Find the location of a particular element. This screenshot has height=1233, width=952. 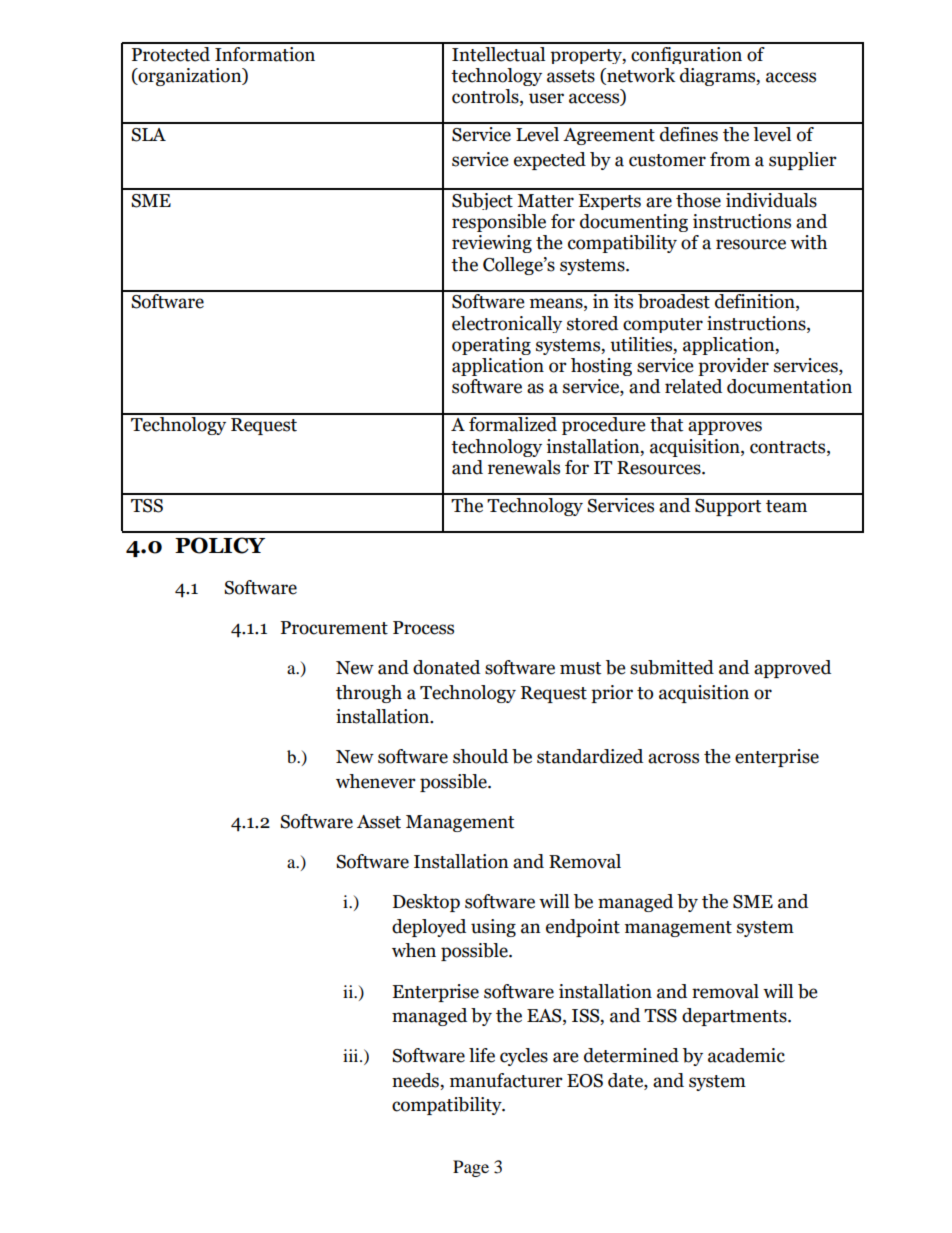

POLICY is located at coordinates (220, 545).
